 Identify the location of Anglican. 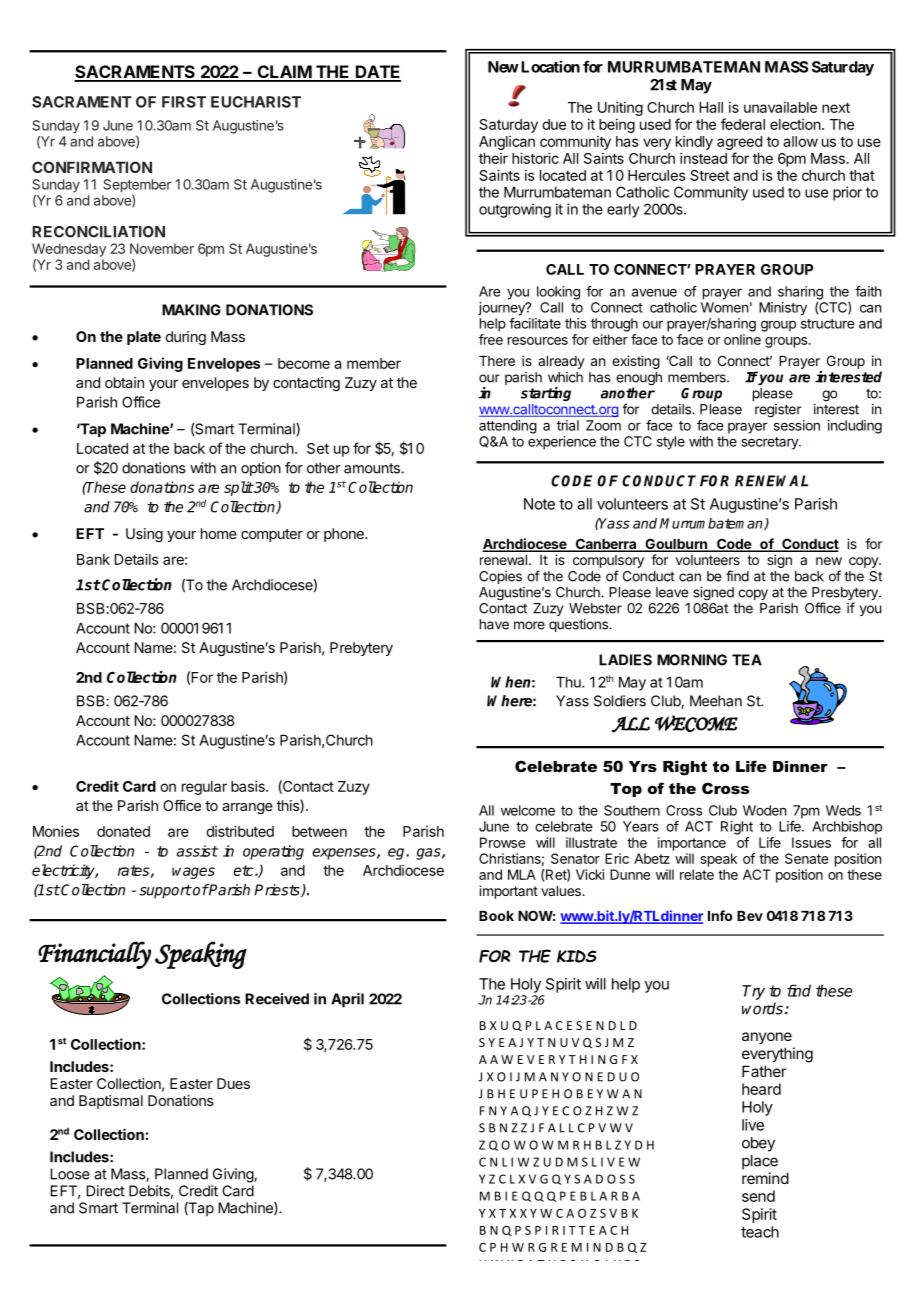
(507, 143).
